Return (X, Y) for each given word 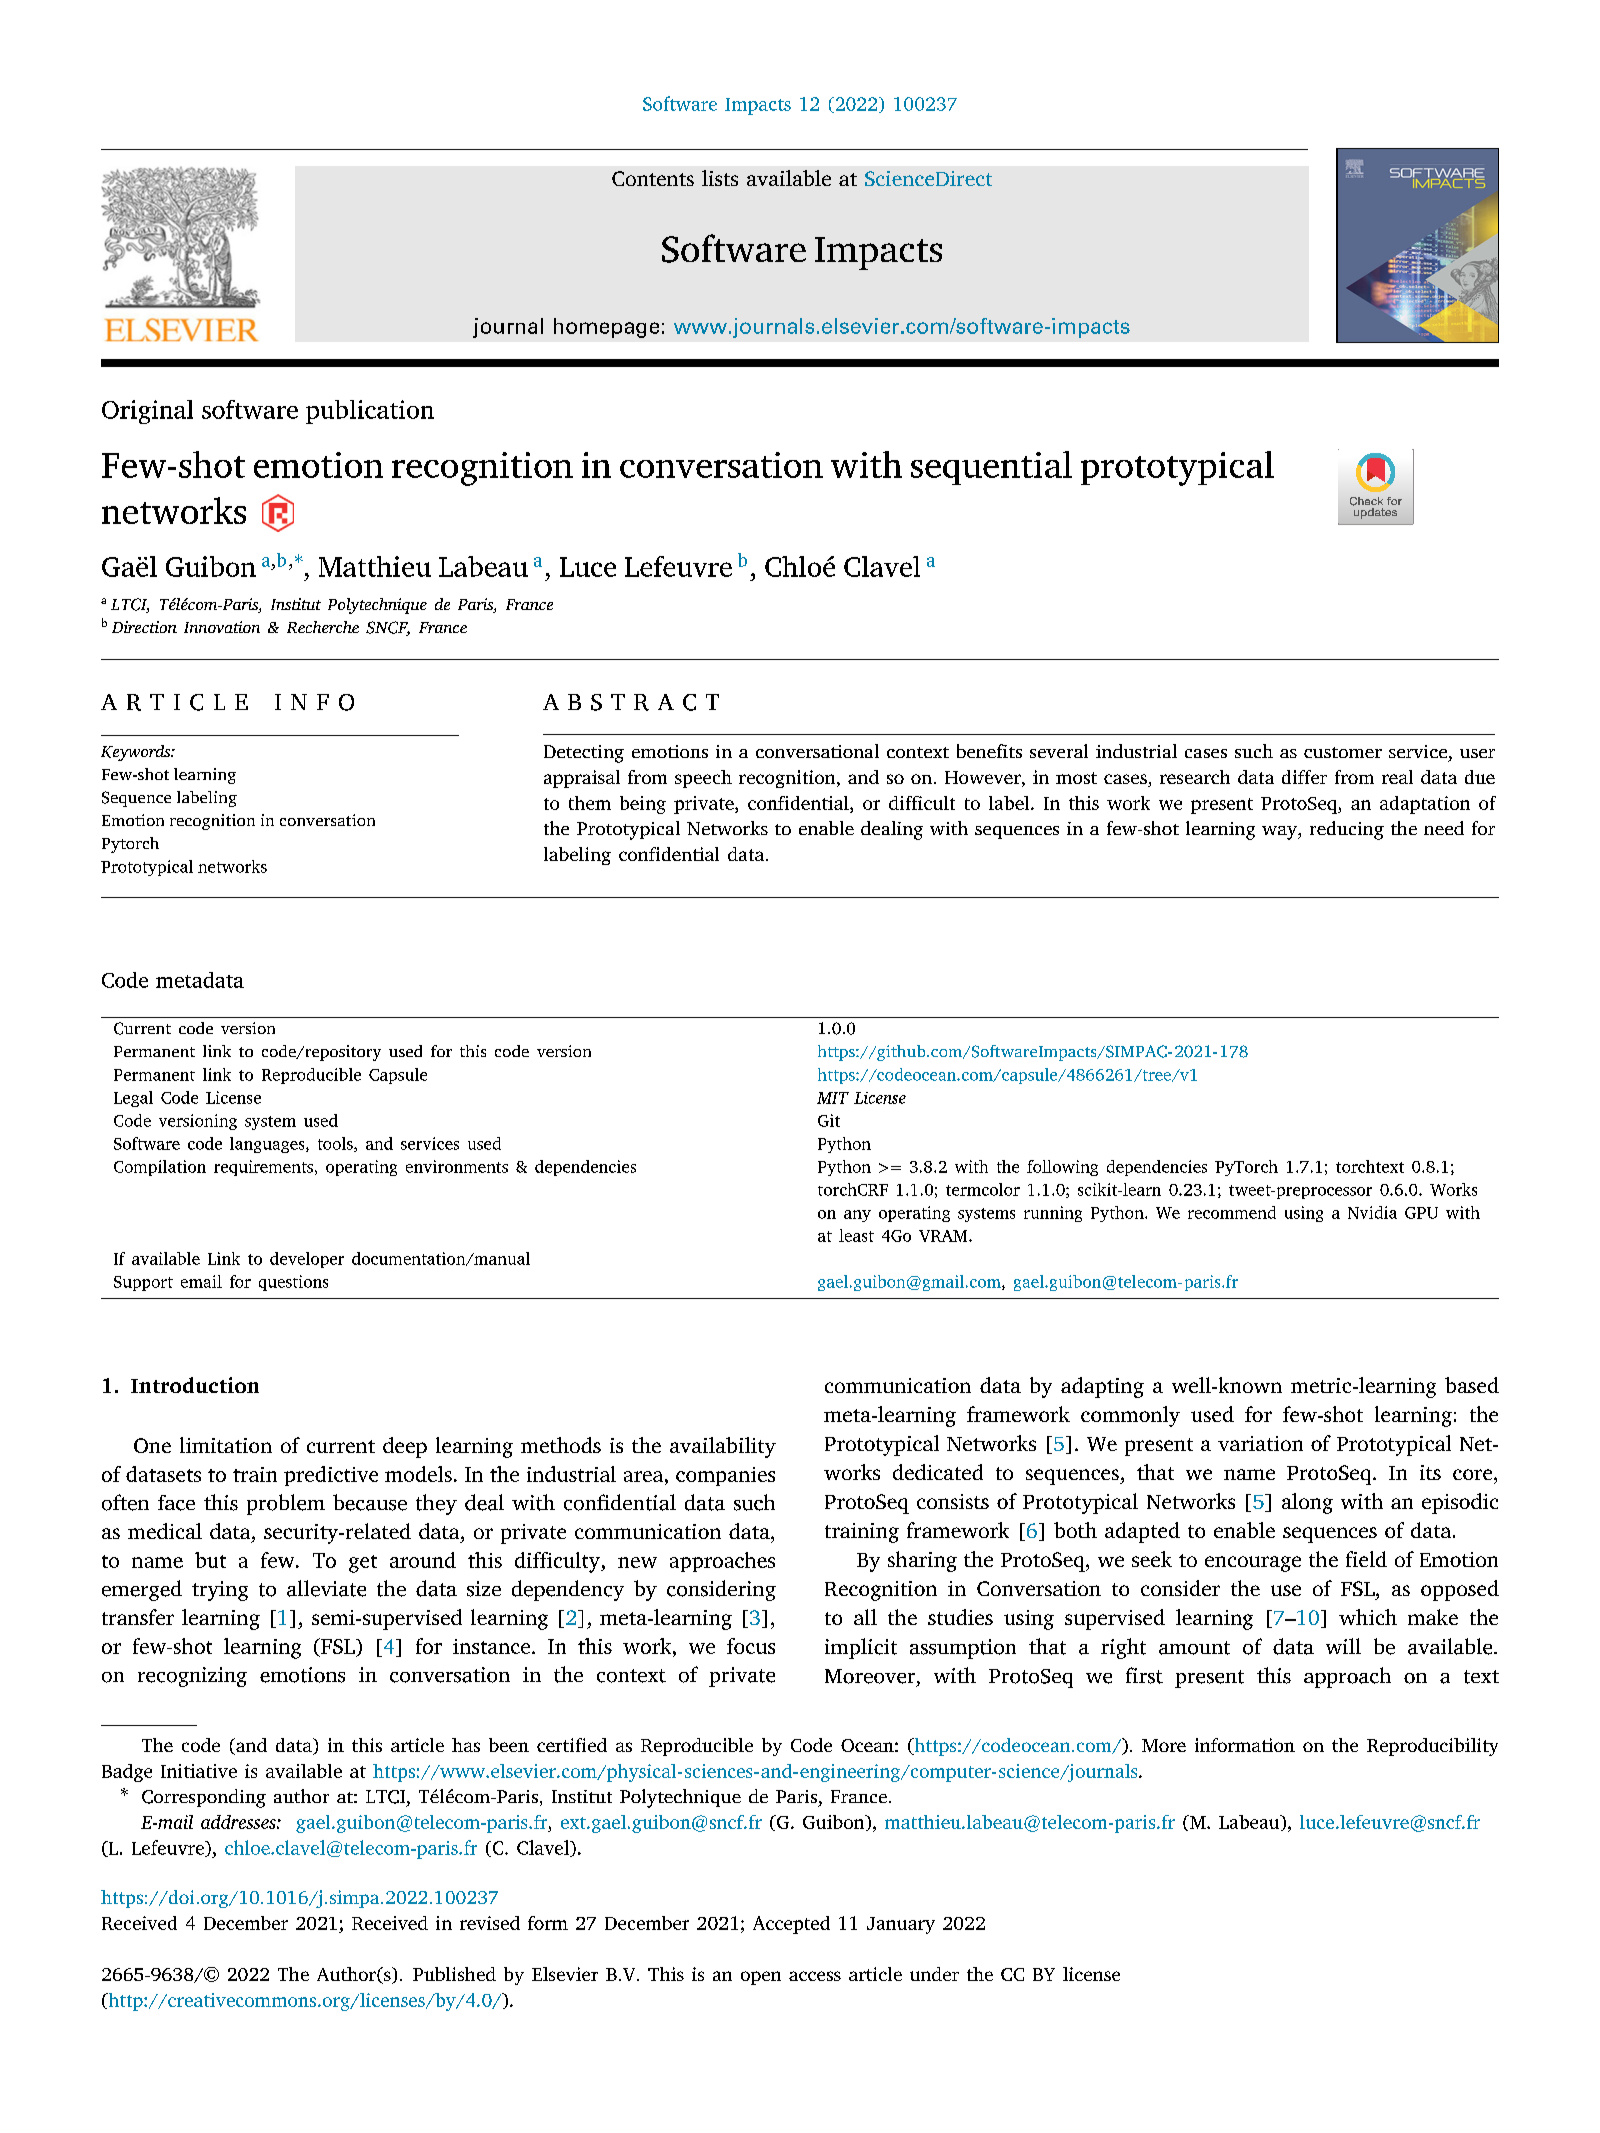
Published (454, 1974)
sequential (991, 468)
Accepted (791, 1925)
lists (720, 178)
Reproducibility (1432, 1747)
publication (370, 412)
